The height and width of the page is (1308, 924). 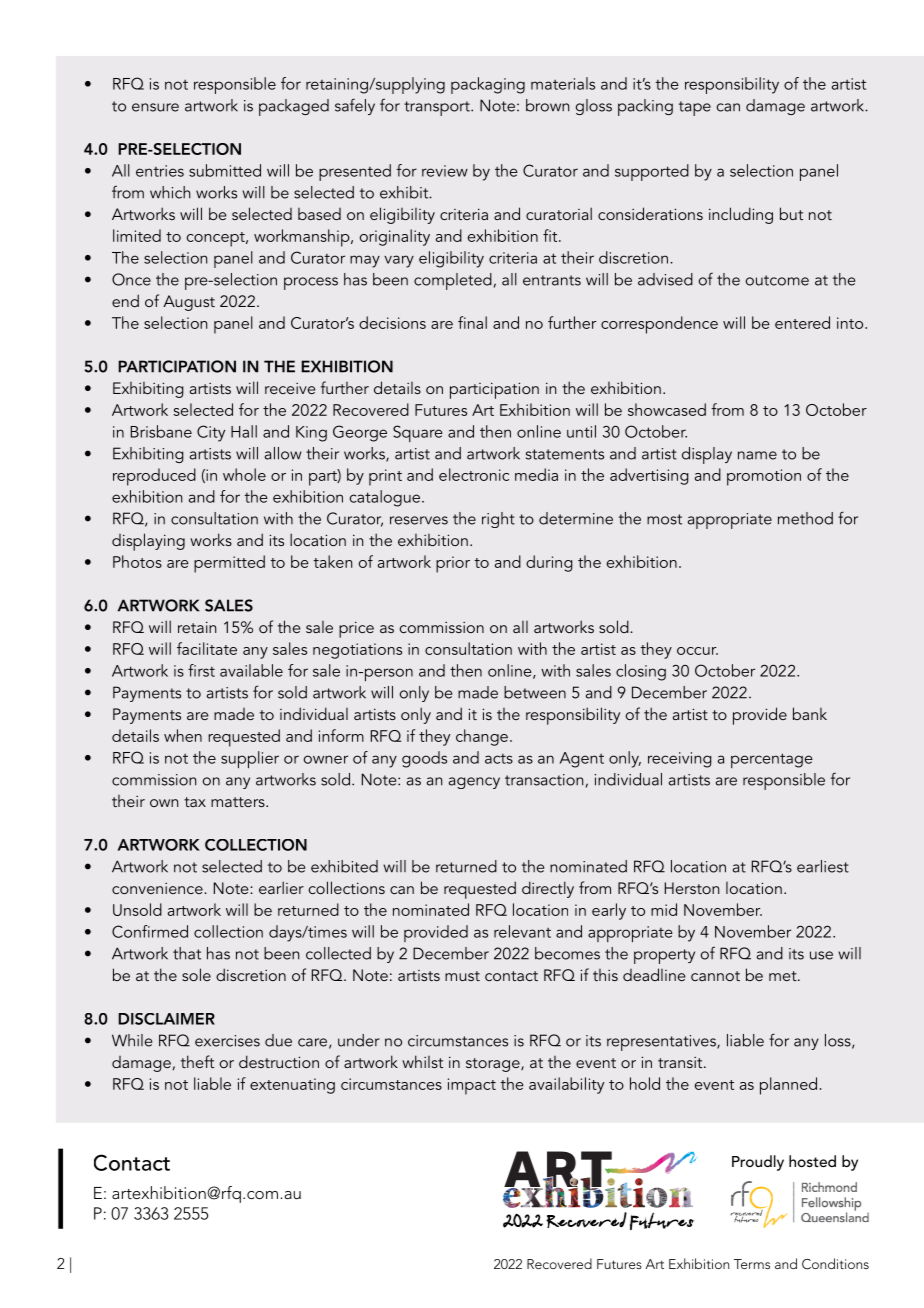 What do you see at coordinates (810, 713) in the page?
I see `bank` at bounding box center [810, 713].
